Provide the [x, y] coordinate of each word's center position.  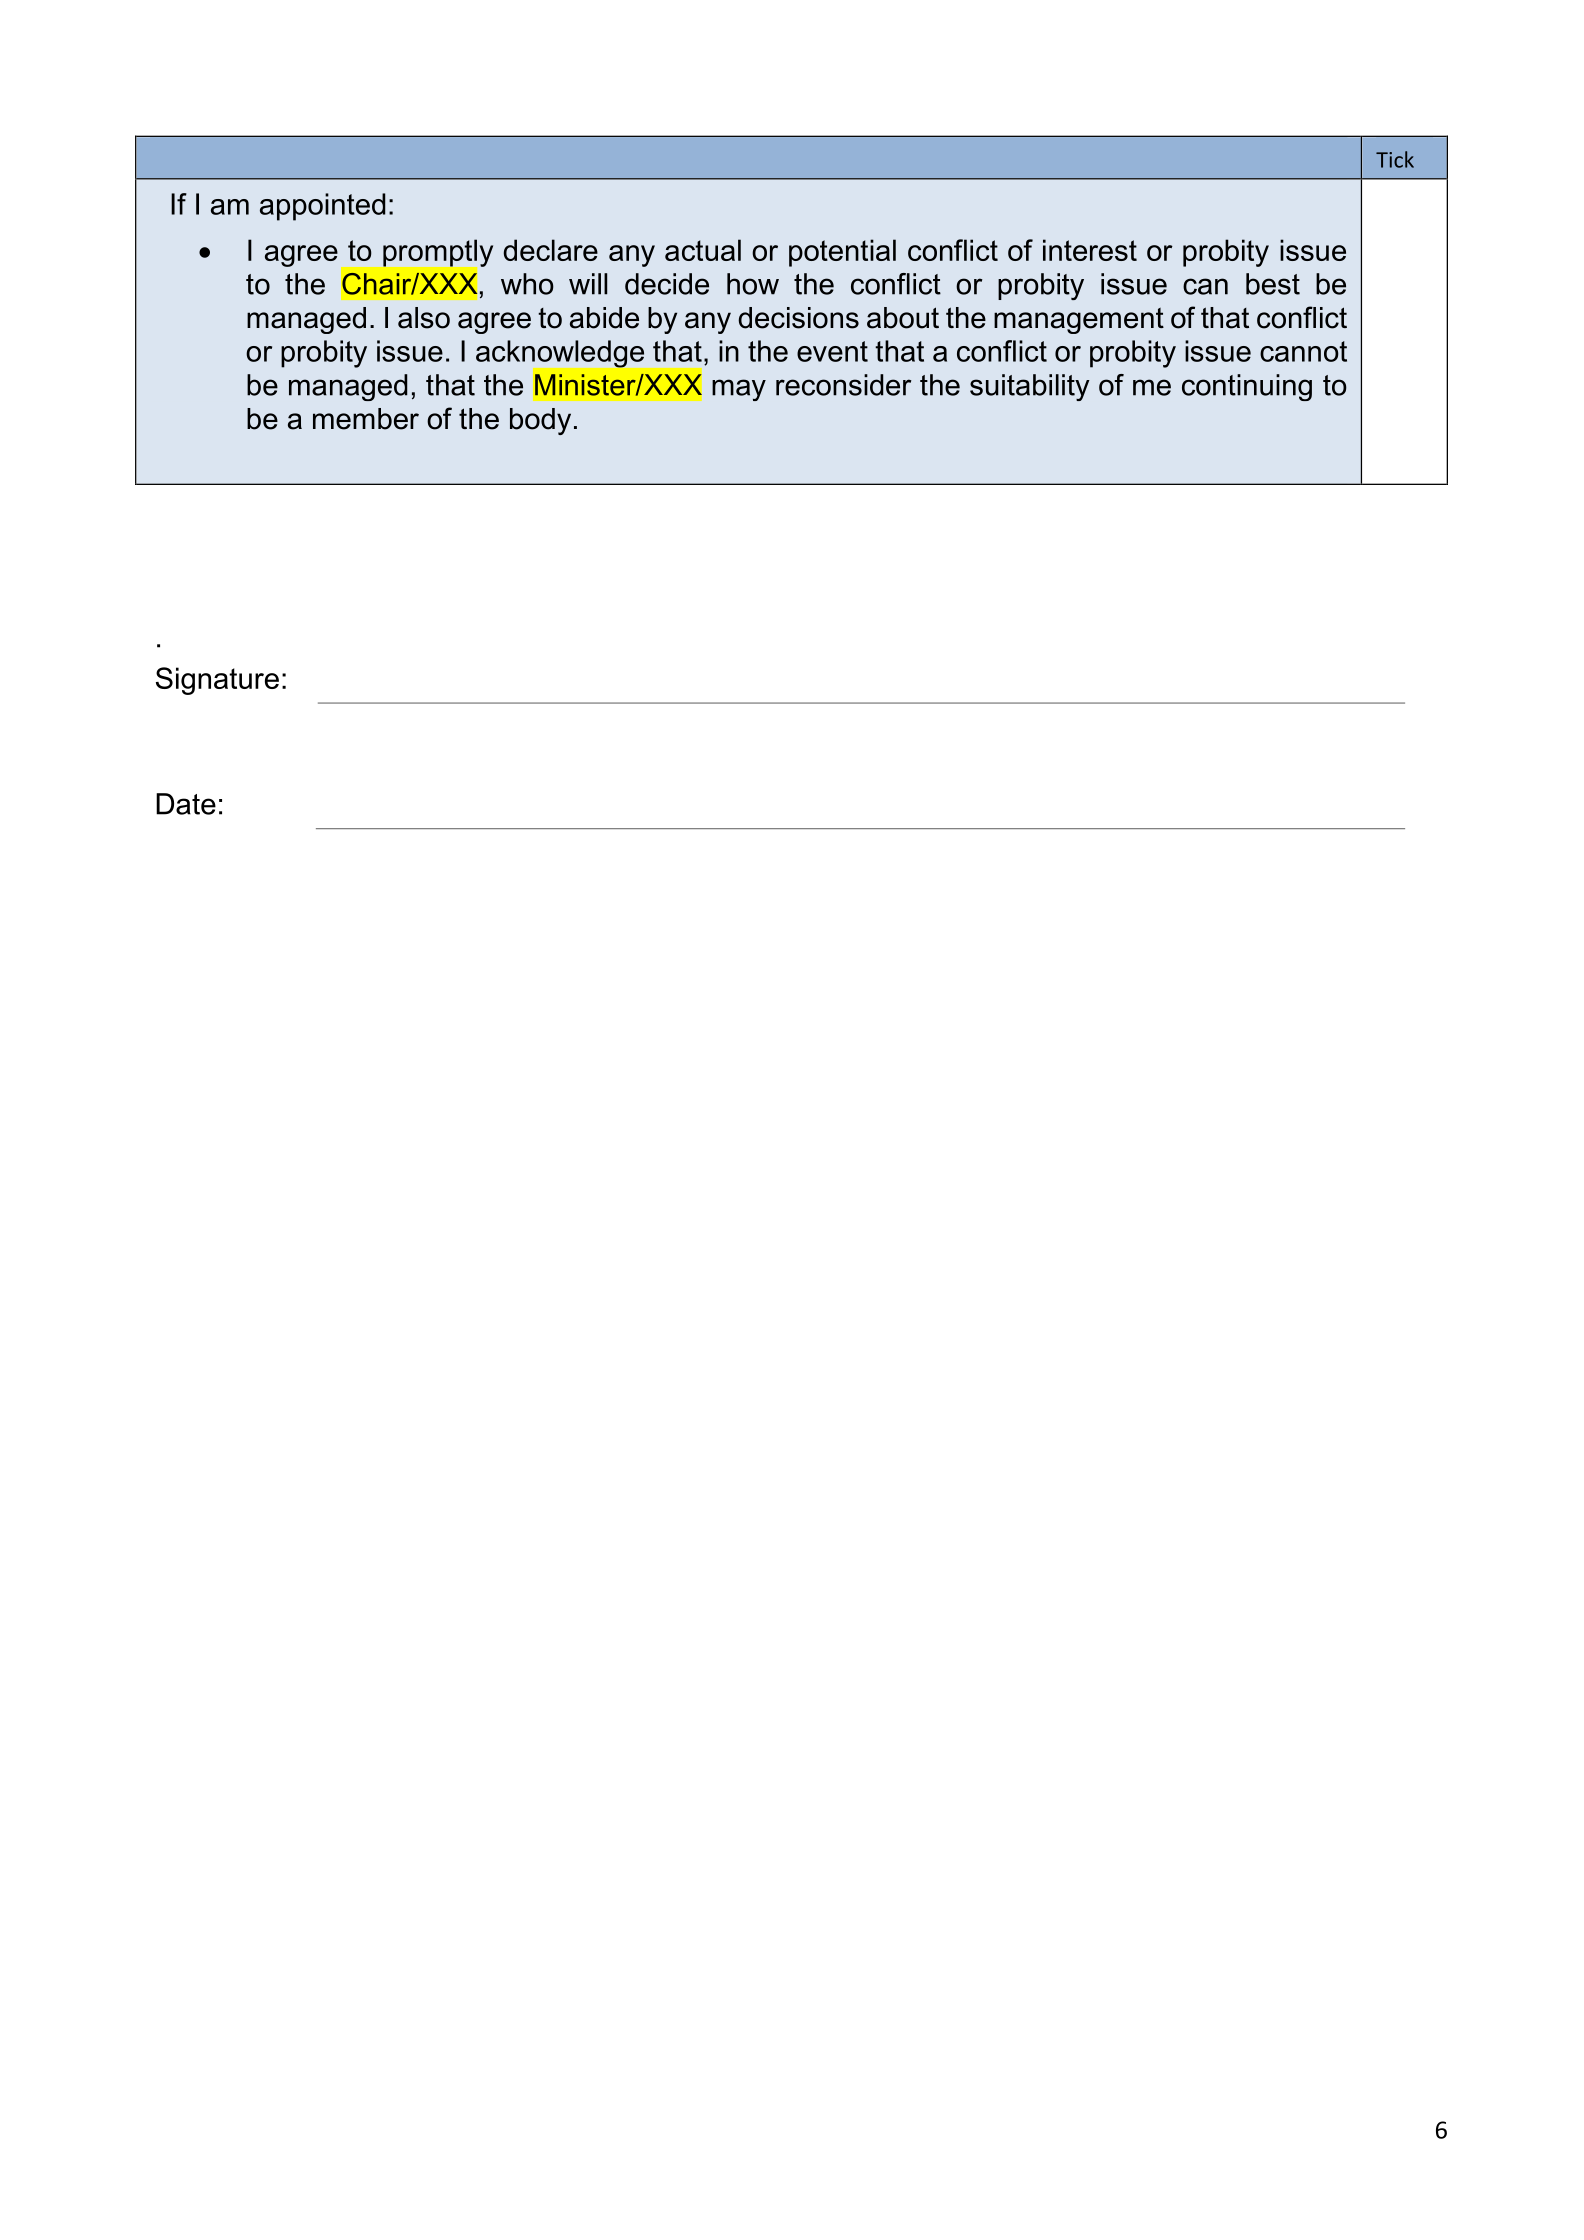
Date [186, 804]
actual [703, 250]
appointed [323, 207]
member [366, 419]
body [540, 421]
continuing [1247, 387]
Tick [1395, 159]
